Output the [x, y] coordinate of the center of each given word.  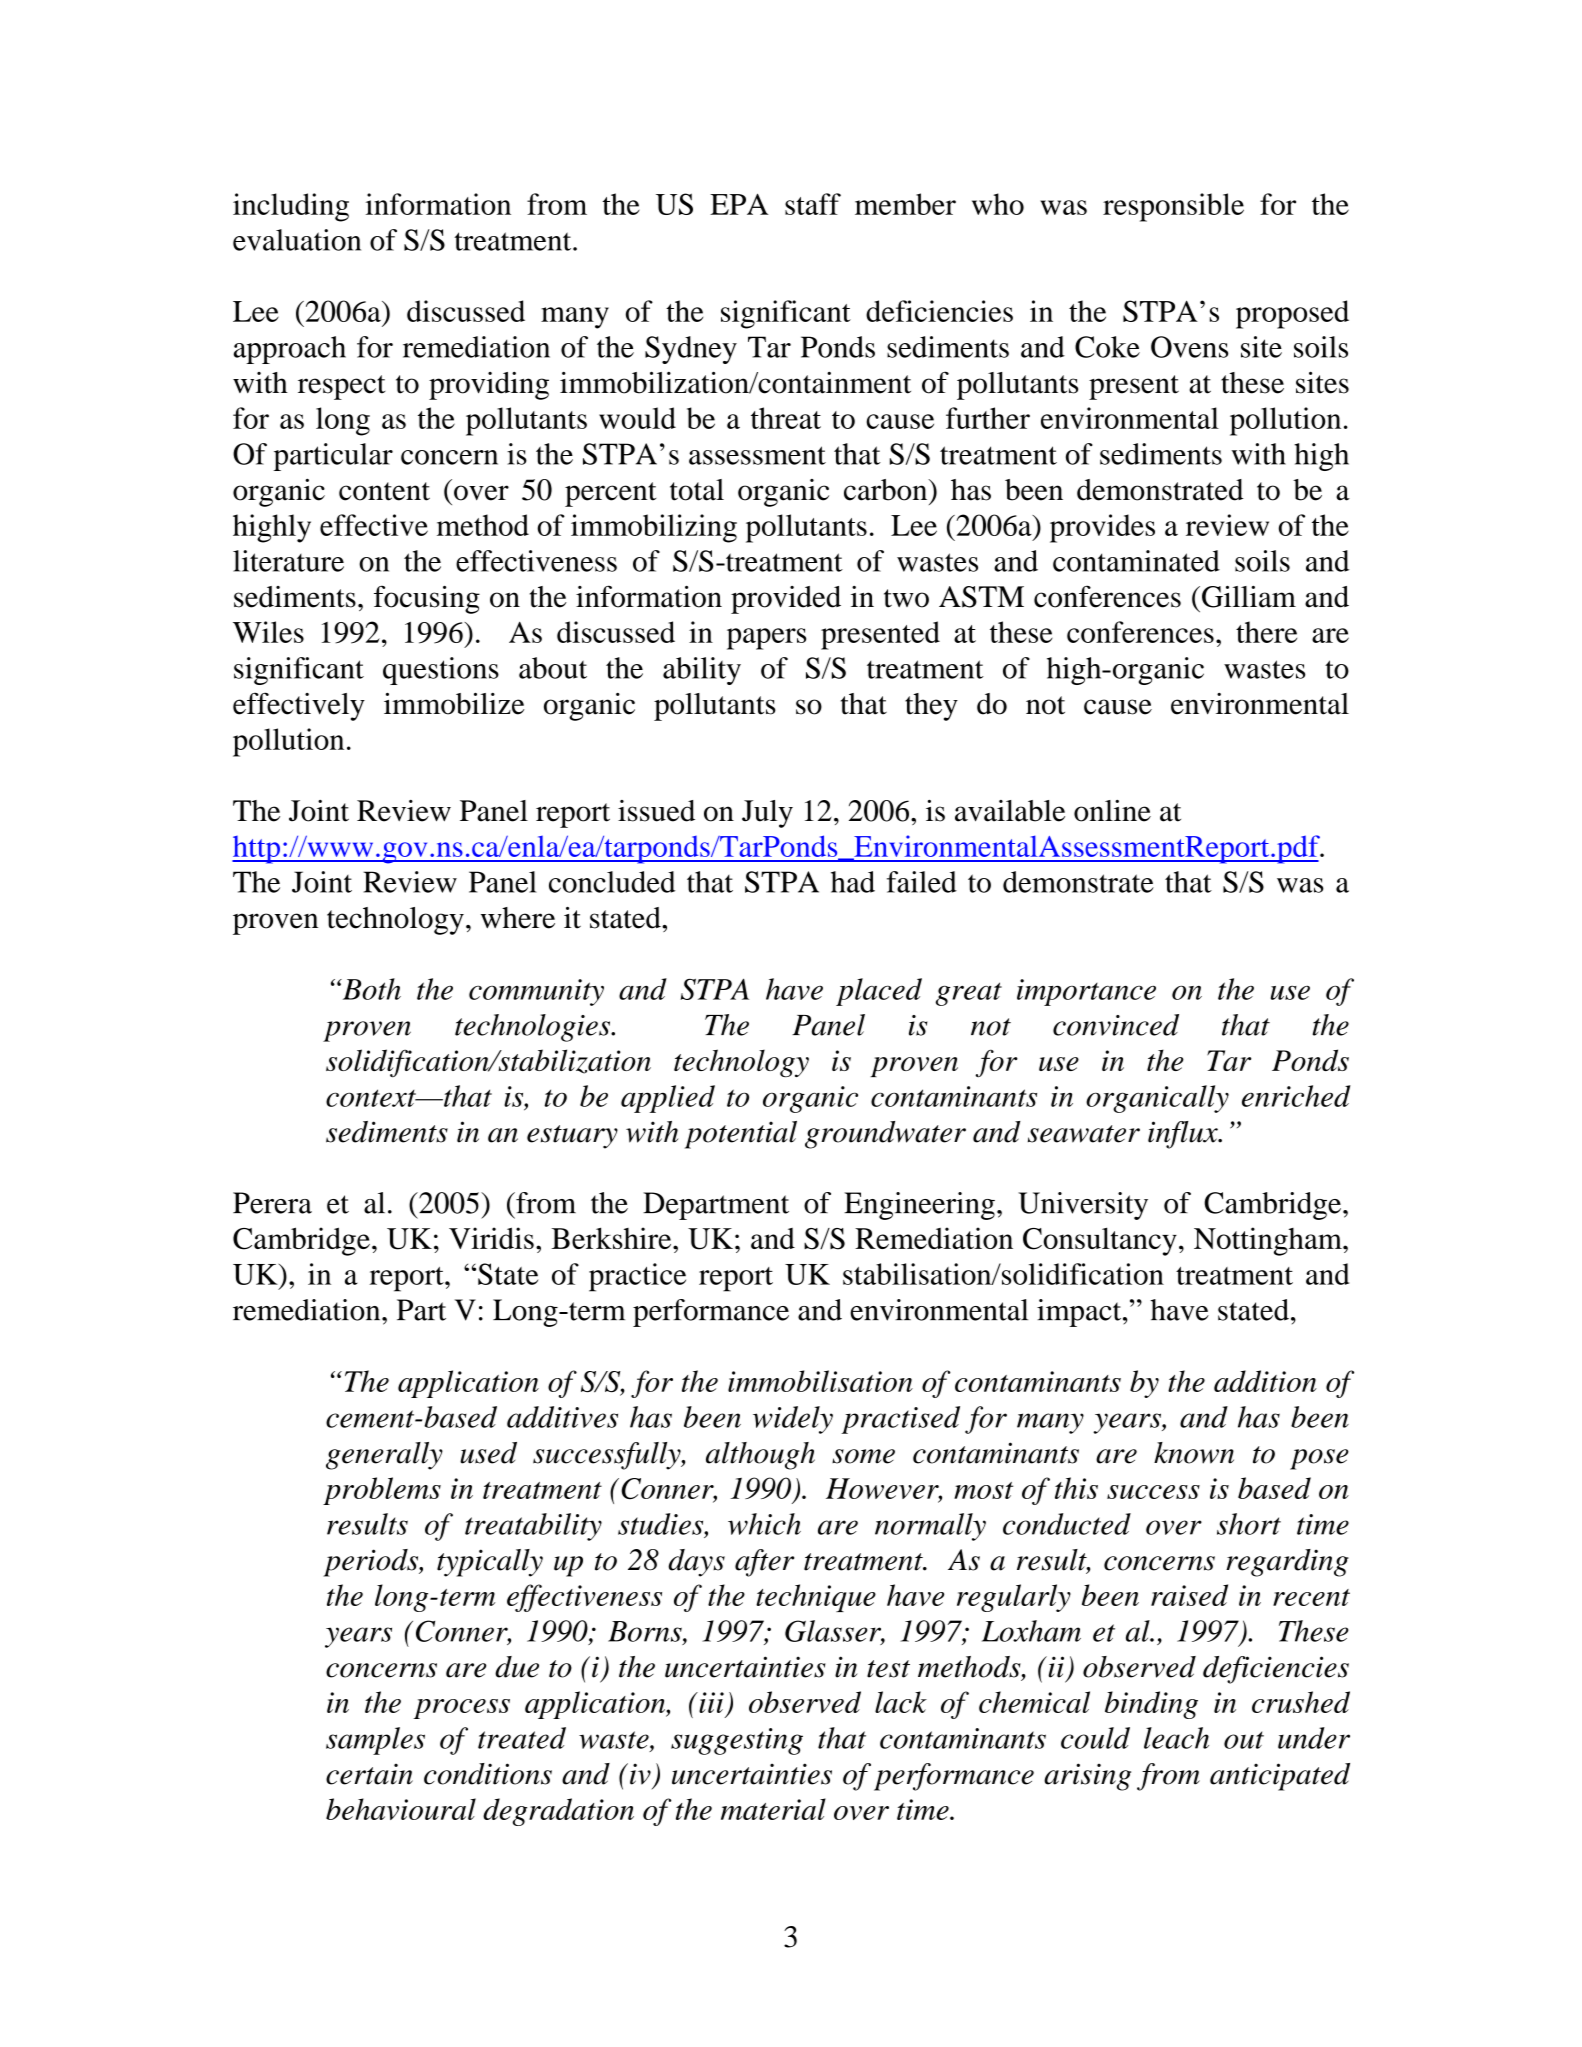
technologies [534, 1028]
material [773, 1809]
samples [375, 1741]
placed [879, 992]
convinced [1116, 1025]
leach [1176, 1738]
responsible [1173, 207]
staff [813, 204]
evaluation [297, 240]
